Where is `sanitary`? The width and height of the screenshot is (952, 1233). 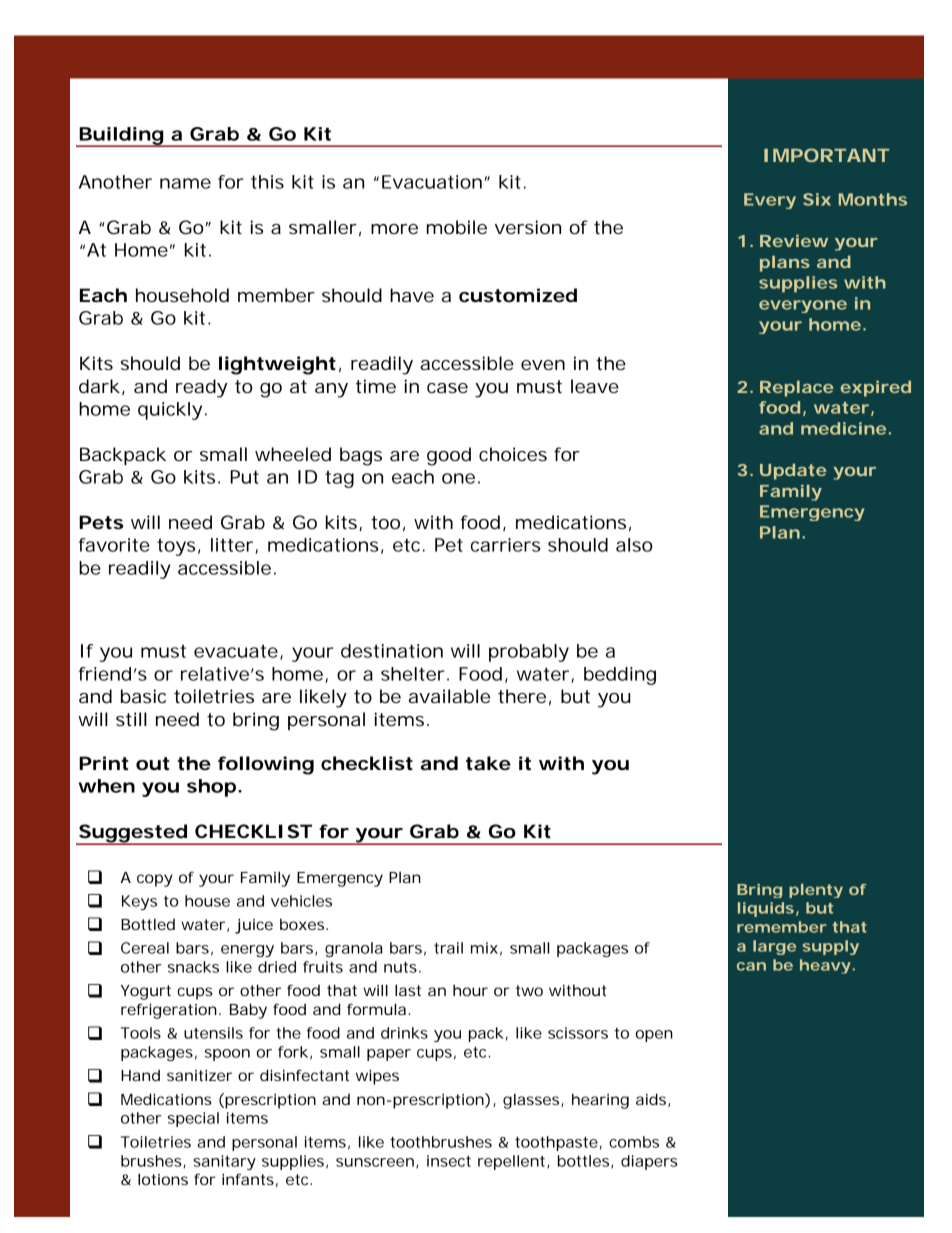 sanitary is located at coordinates (224, 1162).
